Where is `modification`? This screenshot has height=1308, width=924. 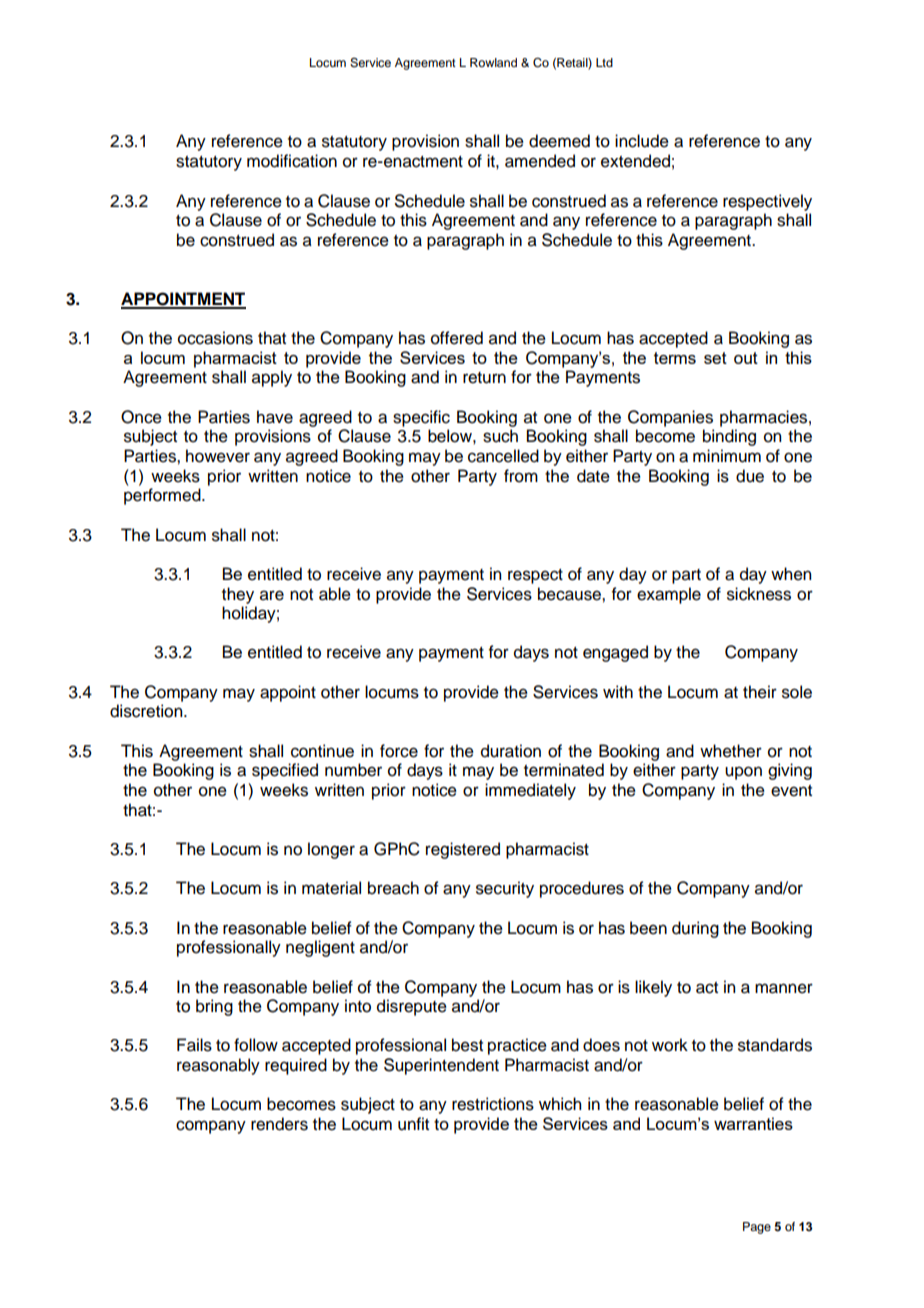
modification is located at coordinates (292, 161).
